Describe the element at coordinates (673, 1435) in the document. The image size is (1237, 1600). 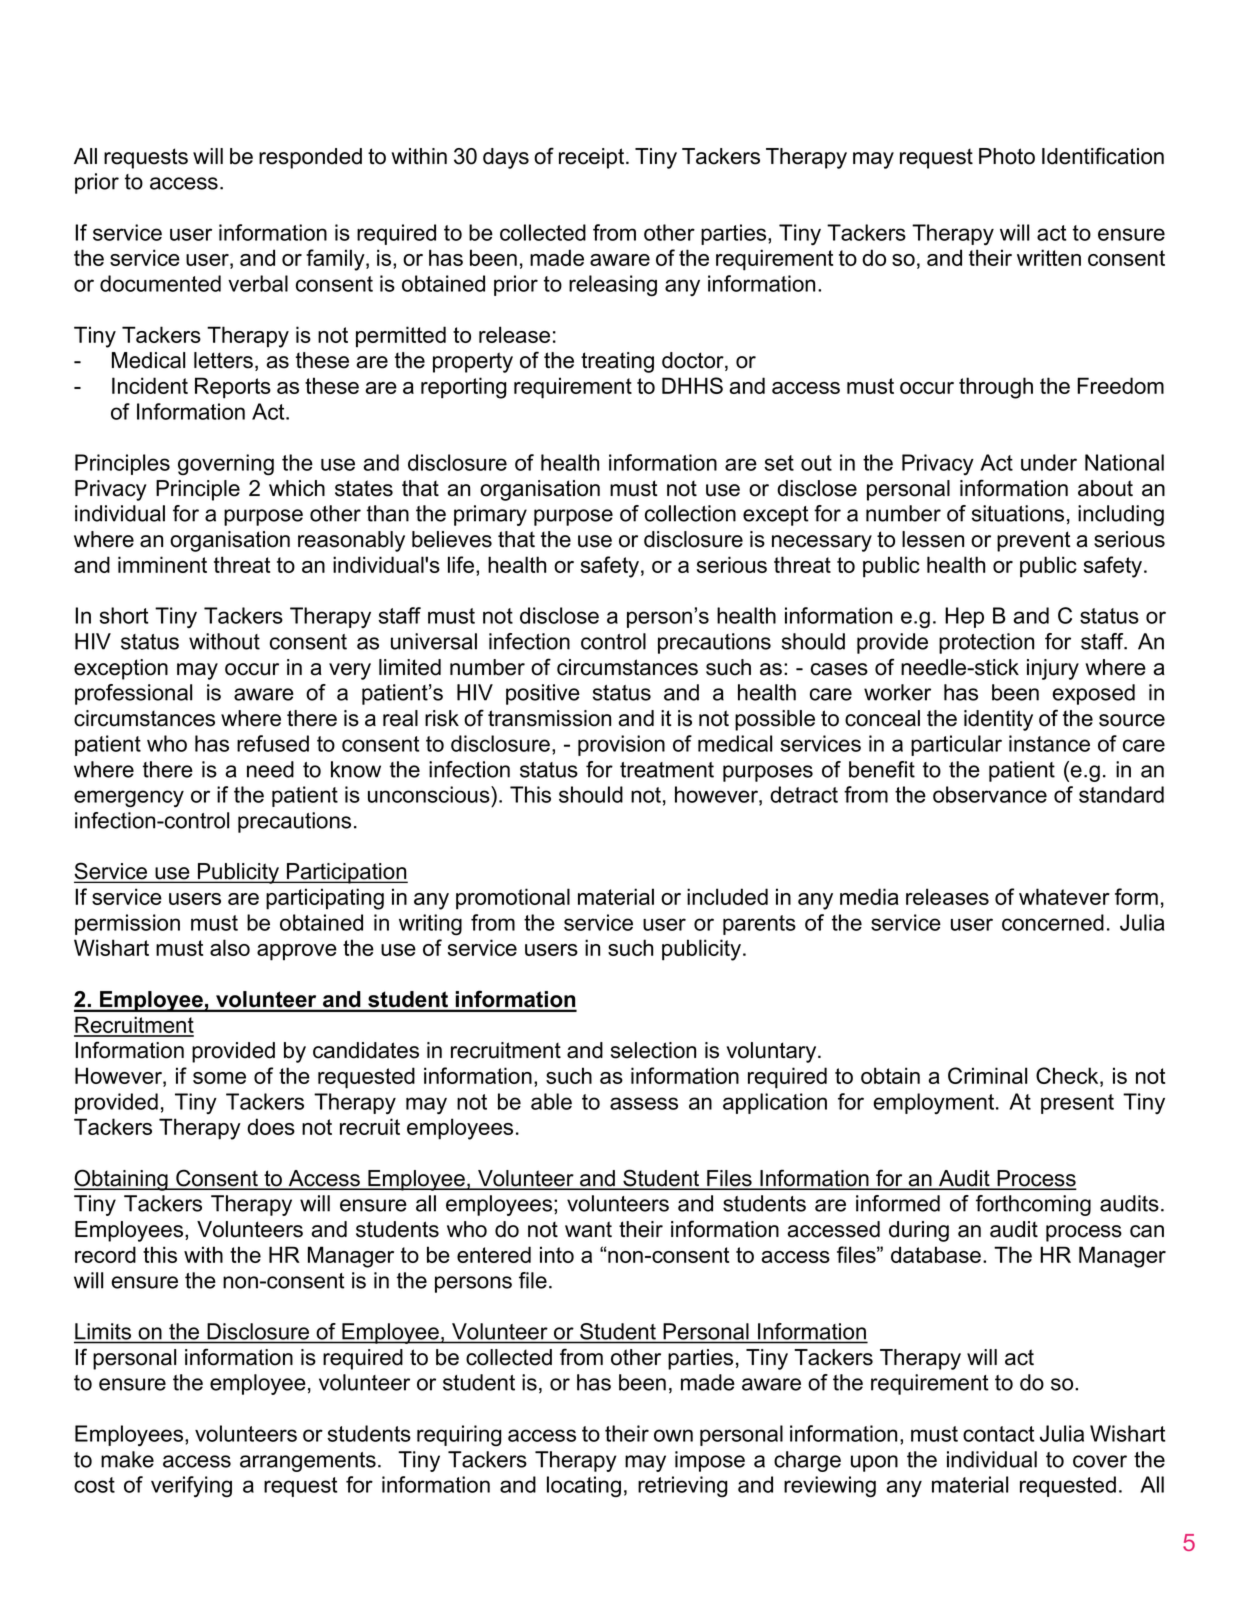
I see `own` at that location.
